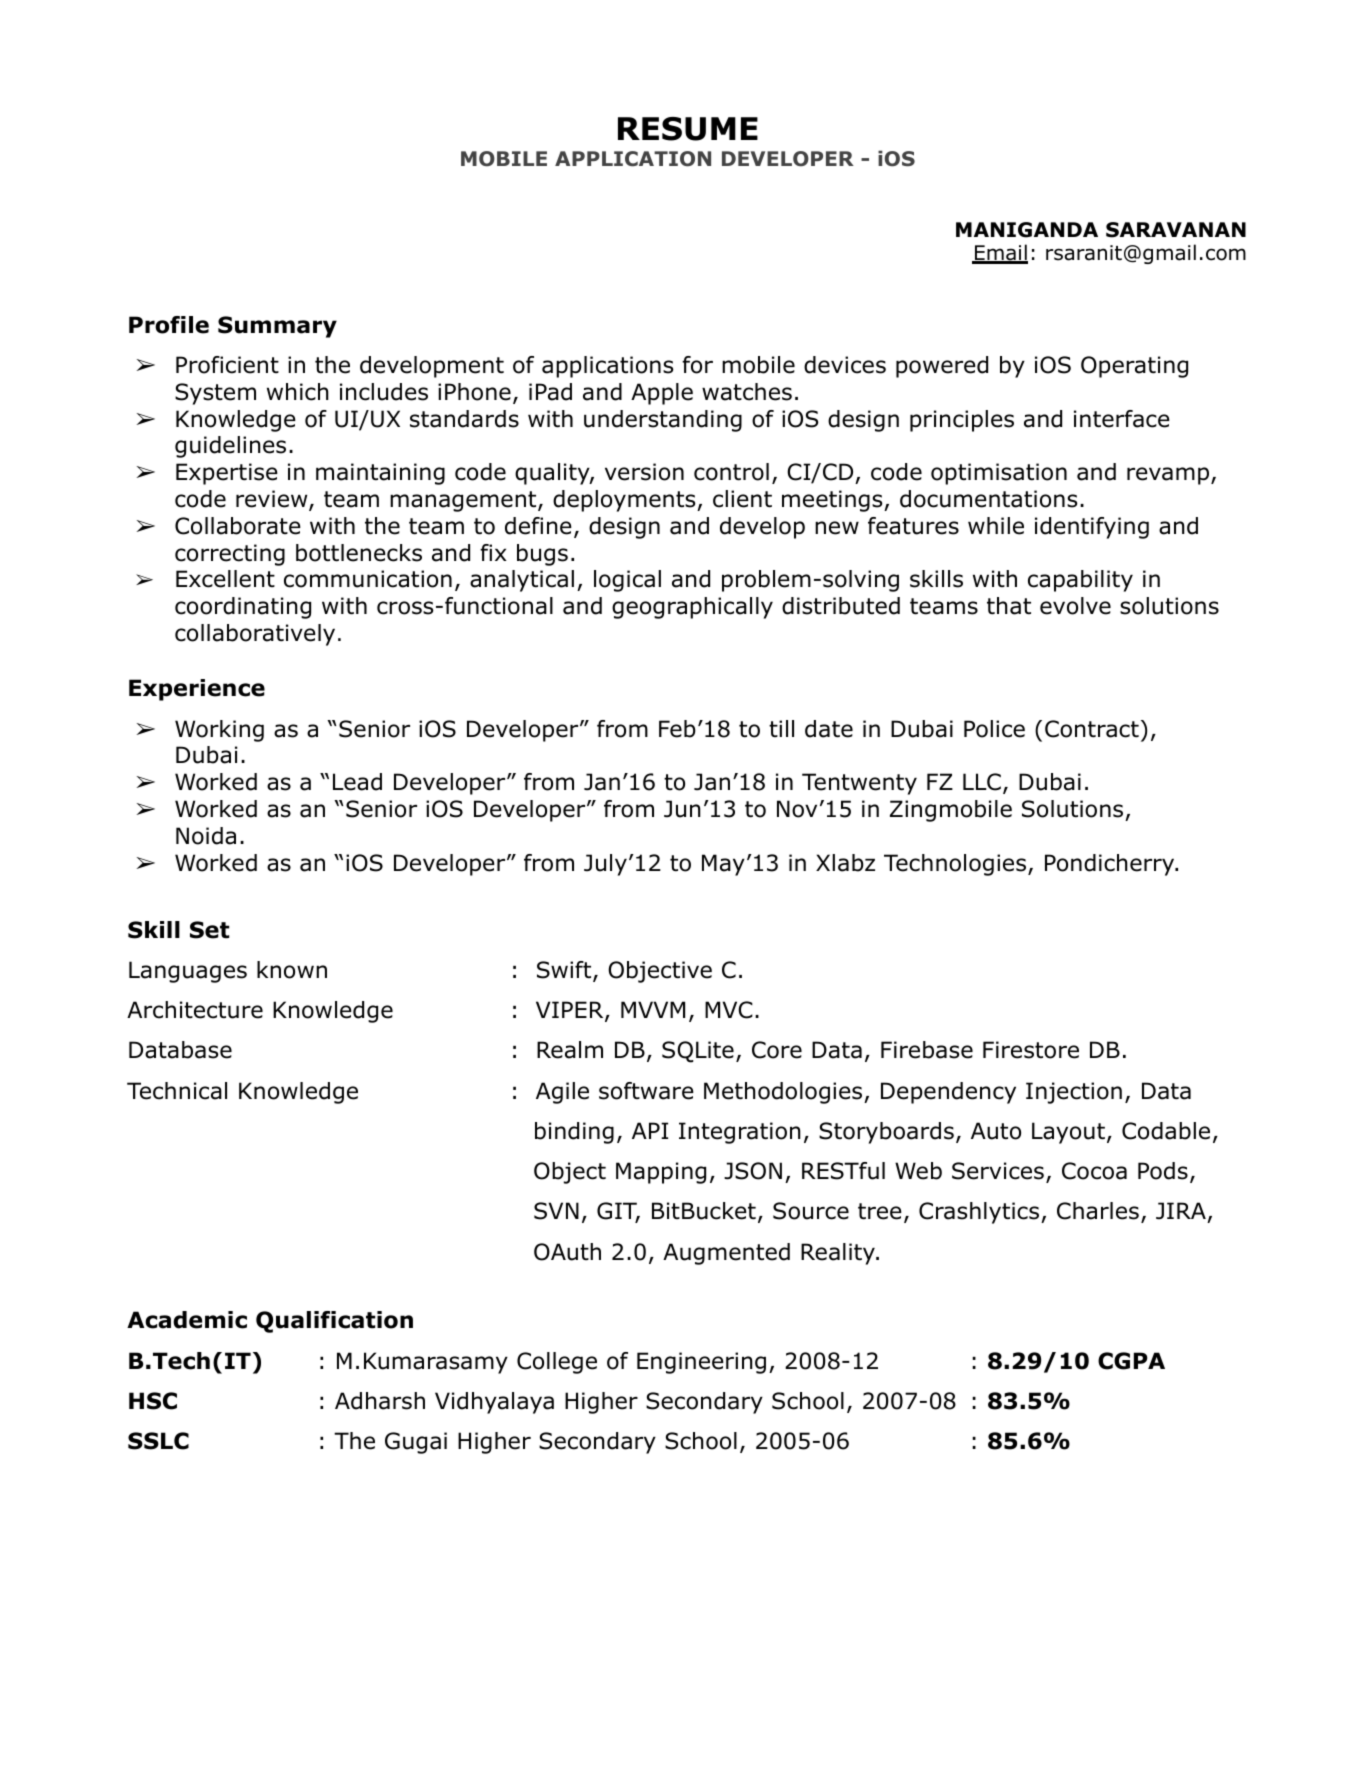 The width and height of the document is (1368, 1770). What do you see at coordinates (627, 581) in the document?
I see `logical` at bounding box center [627, 581].
